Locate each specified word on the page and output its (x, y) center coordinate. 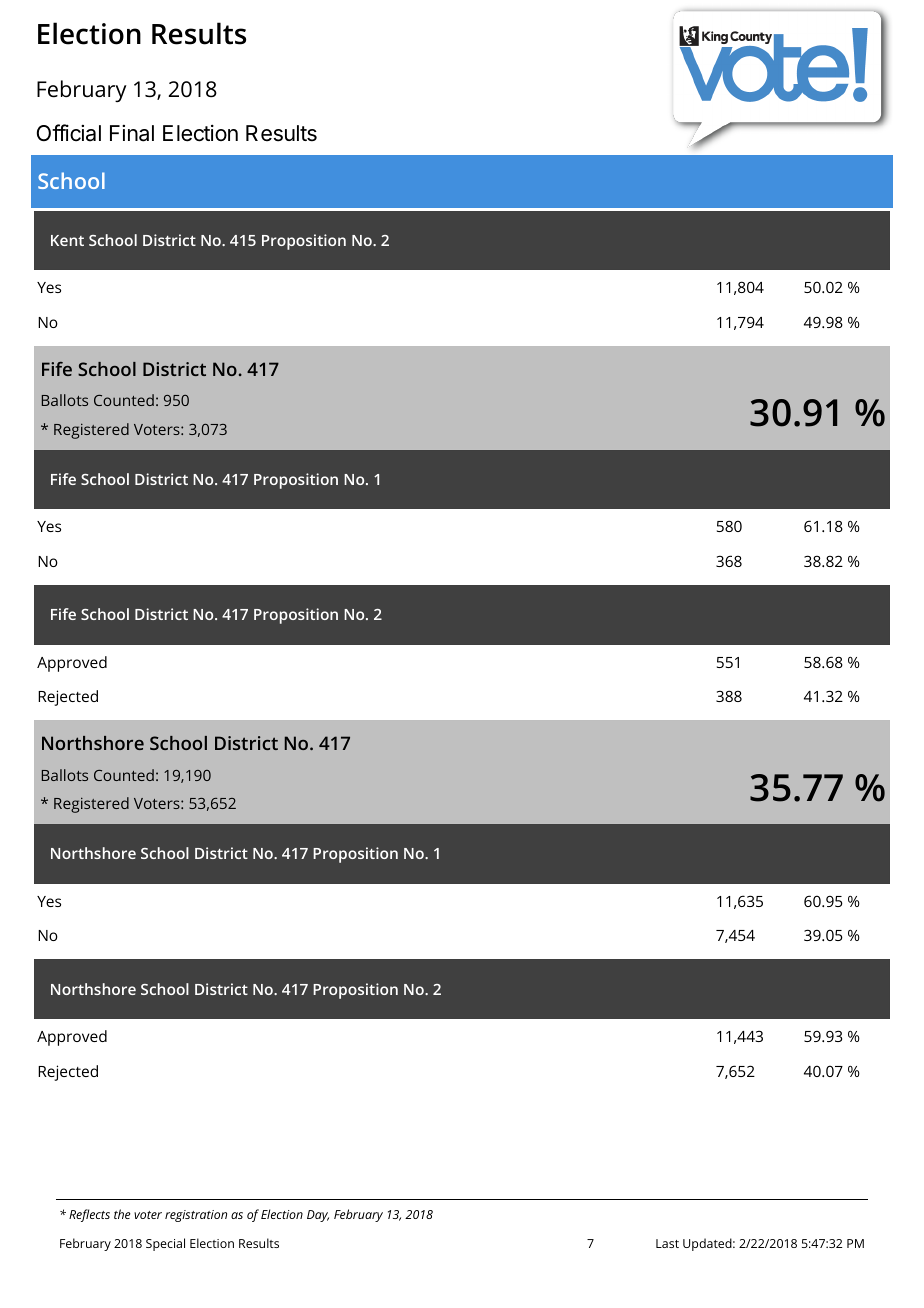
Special (165, 1244)
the (122, 1214)
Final (132, 133)
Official (69, 133)
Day (318, 1216)
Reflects (89, 1215)
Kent (67, 240)
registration (196, 1216)
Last (667, 1243)
